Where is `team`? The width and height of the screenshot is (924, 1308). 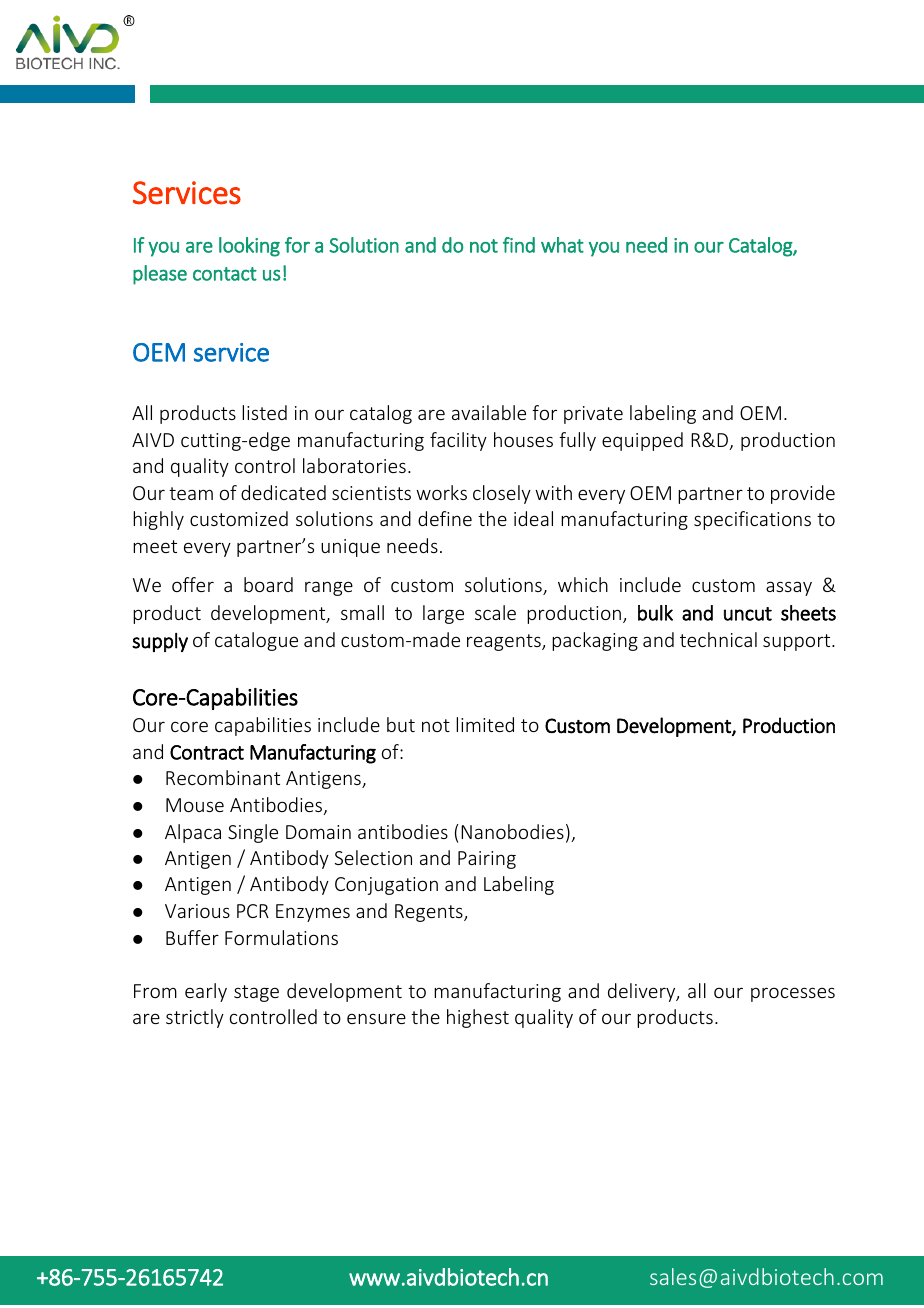 team is located at coordinates (191, 493).
